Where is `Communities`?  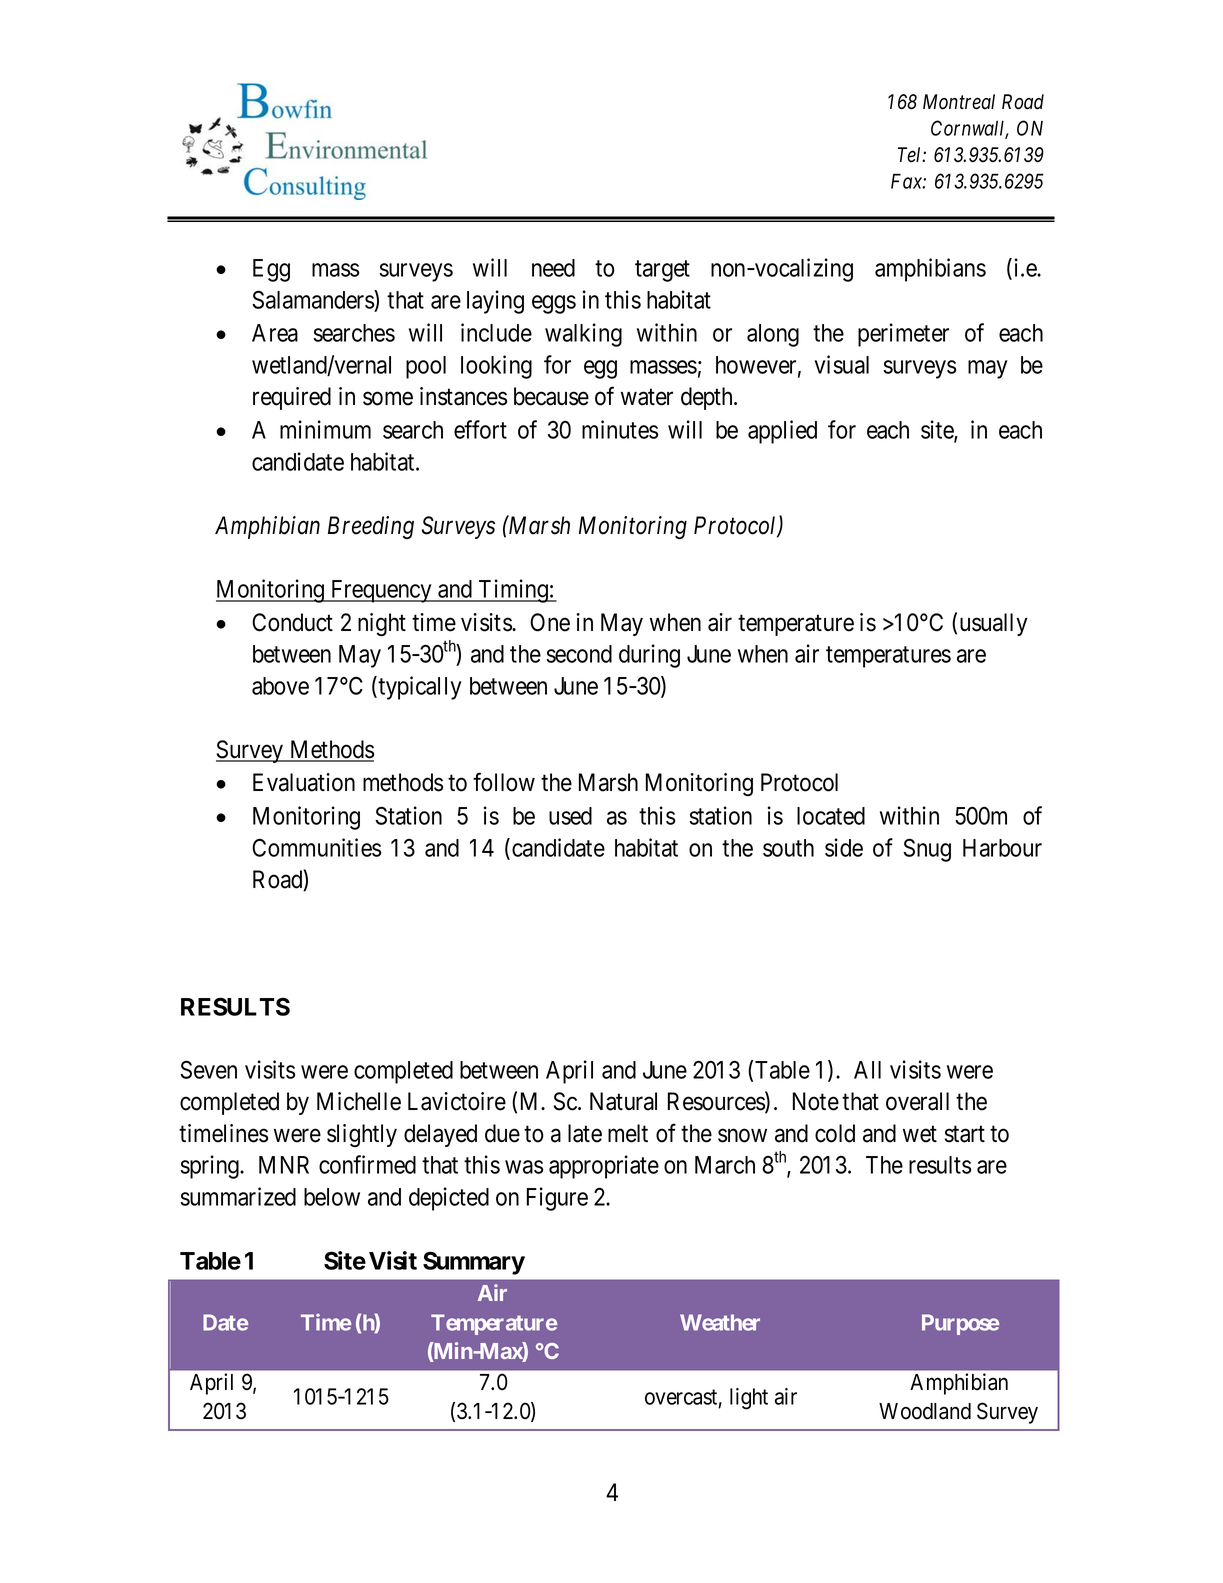 Communities is located at coordinates (316, 847).
